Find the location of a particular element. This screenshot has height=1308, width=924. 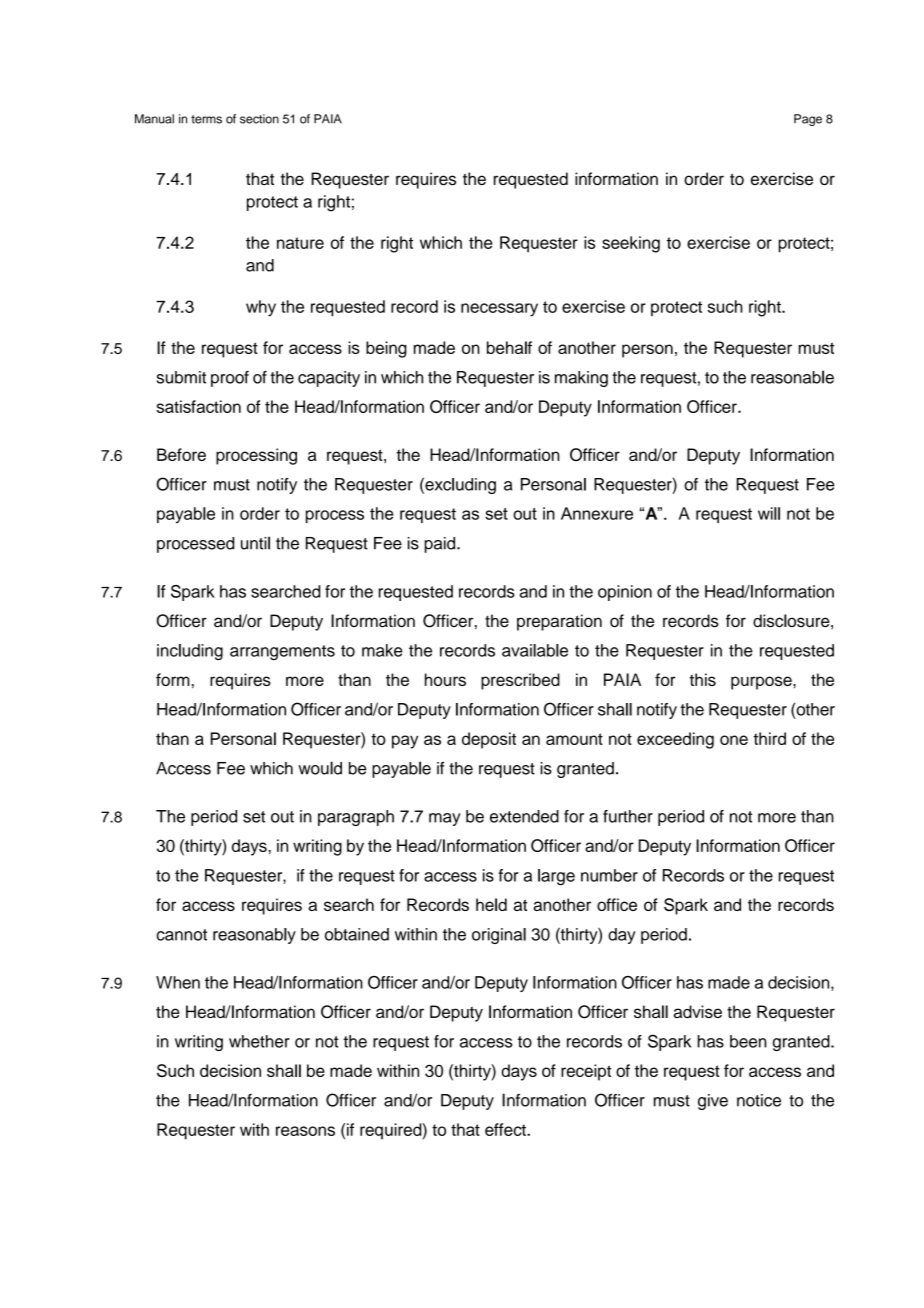

held is located at coordinates (491, 904).
